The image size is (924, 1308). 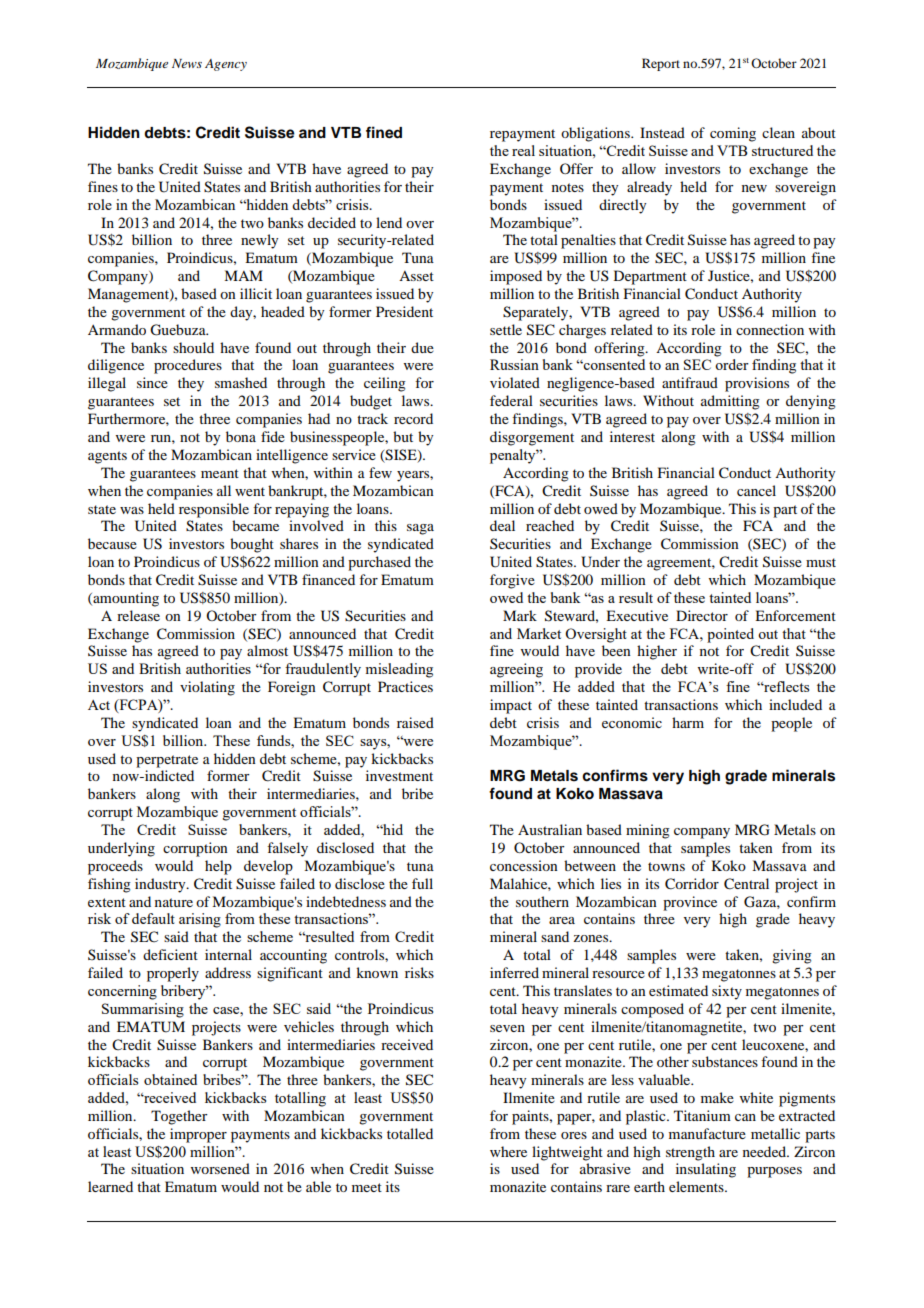 What do you see at coordinates (220, 473) in the page?
I see `meant` at bounding box center [220, 473].
